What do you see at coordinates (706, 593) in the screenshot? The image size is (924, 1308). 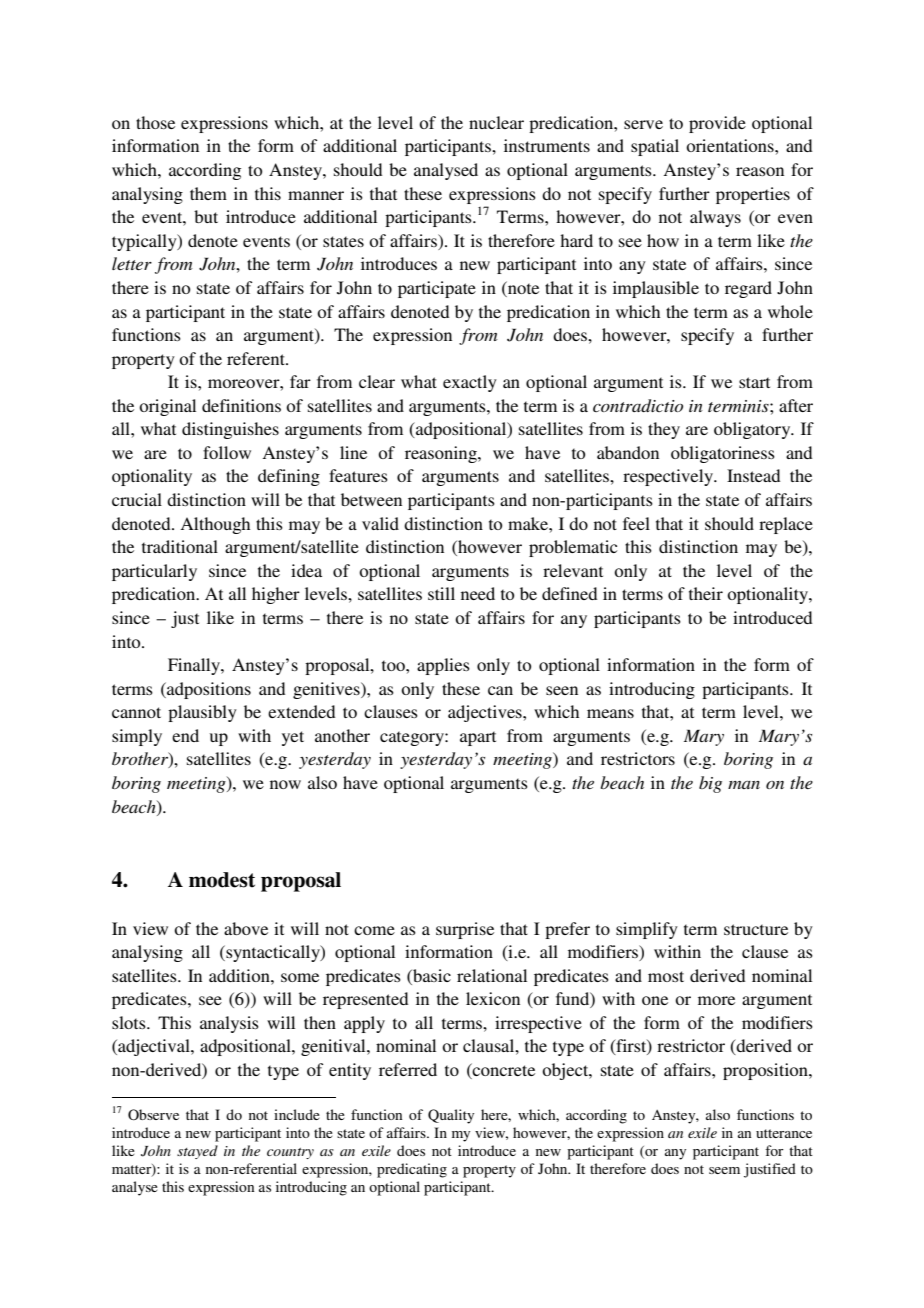 I see `their` at bounding box center [706, 593].
